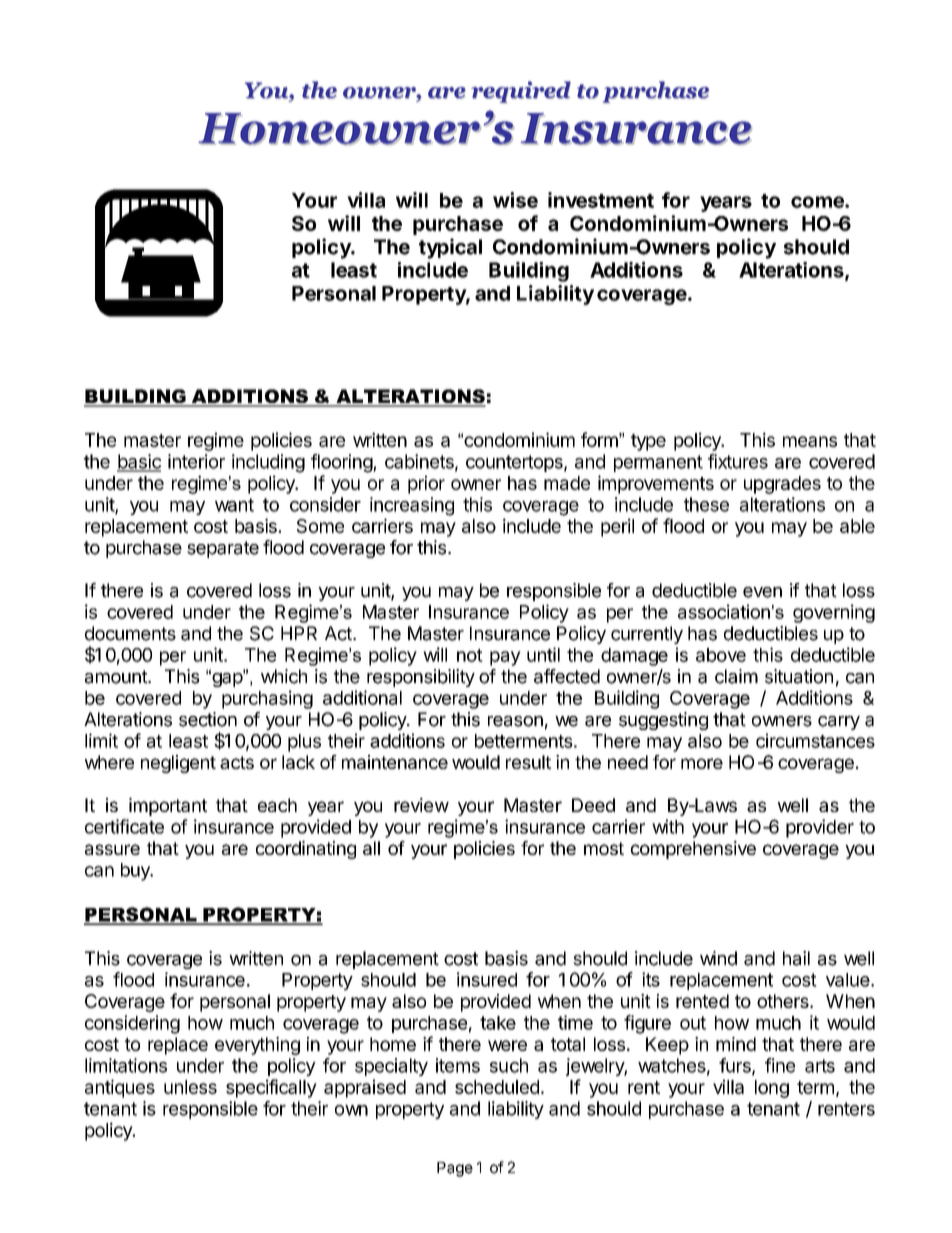 This image has height=1233, width=952. What do you see at coordinates (190, 1087) in the image?
I see `unless` at bounding box center [190, 1087].
